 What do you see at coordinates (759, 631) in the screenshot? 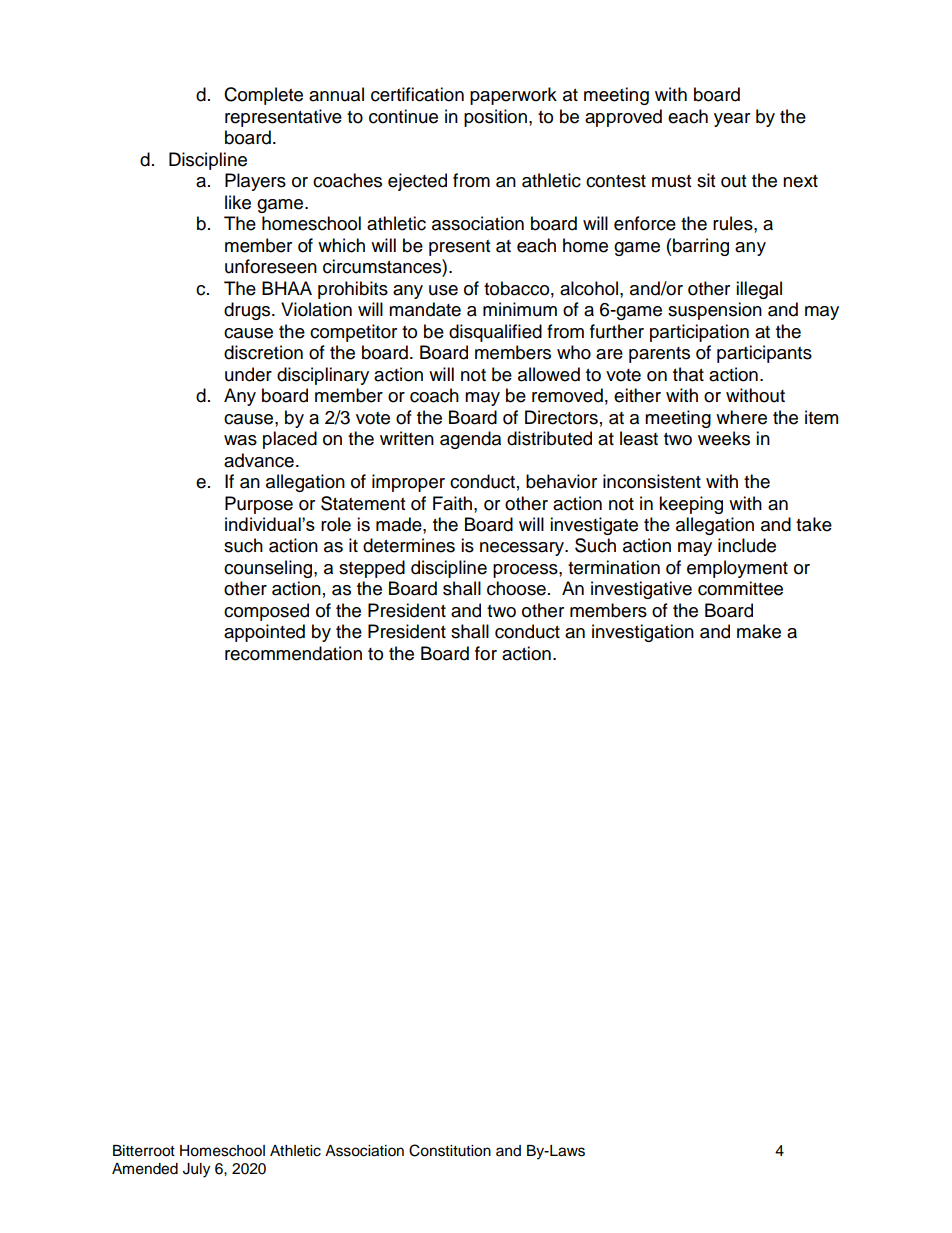
I see `make` at bounding box center [759, 631].
